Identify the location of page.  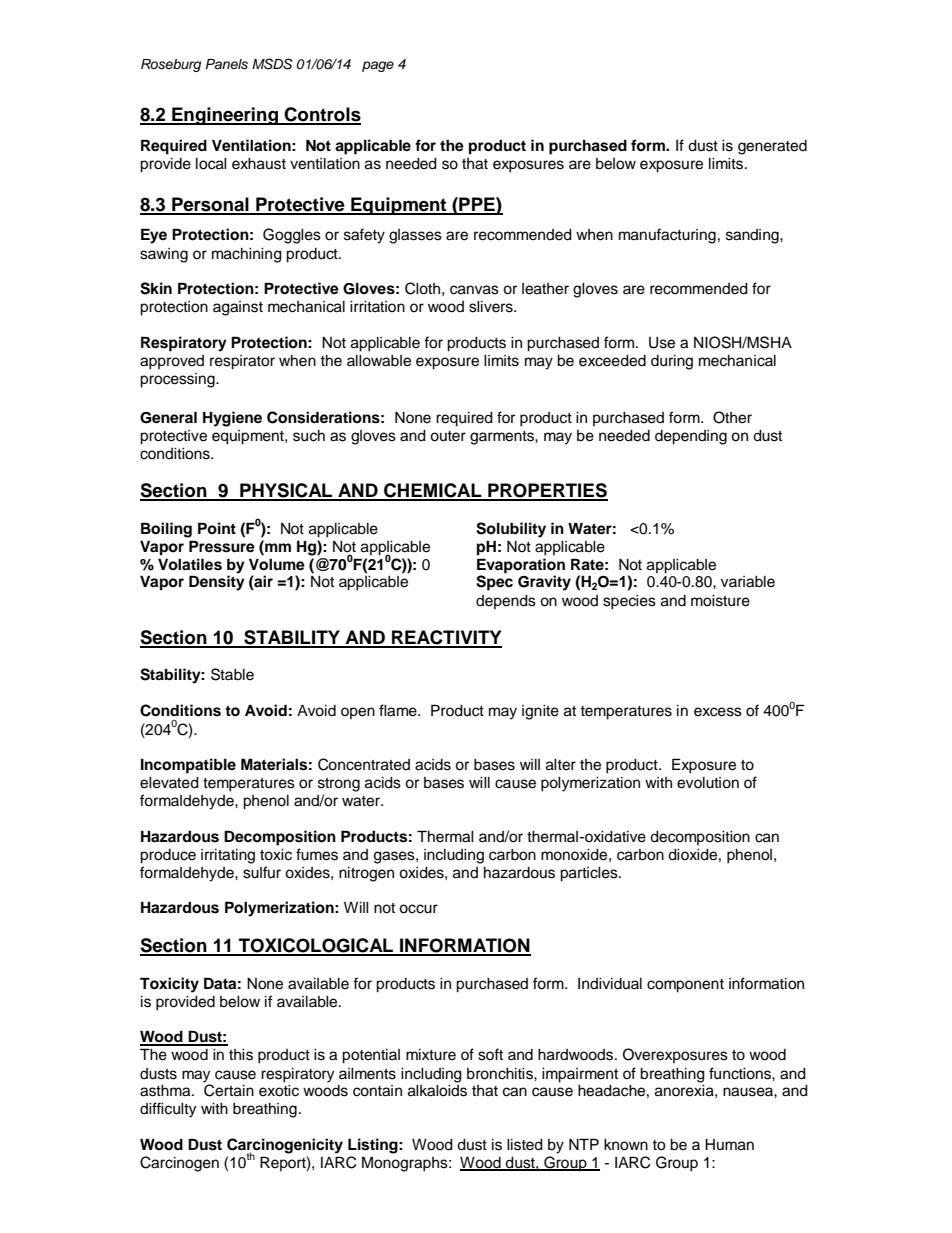
(378, 66).
